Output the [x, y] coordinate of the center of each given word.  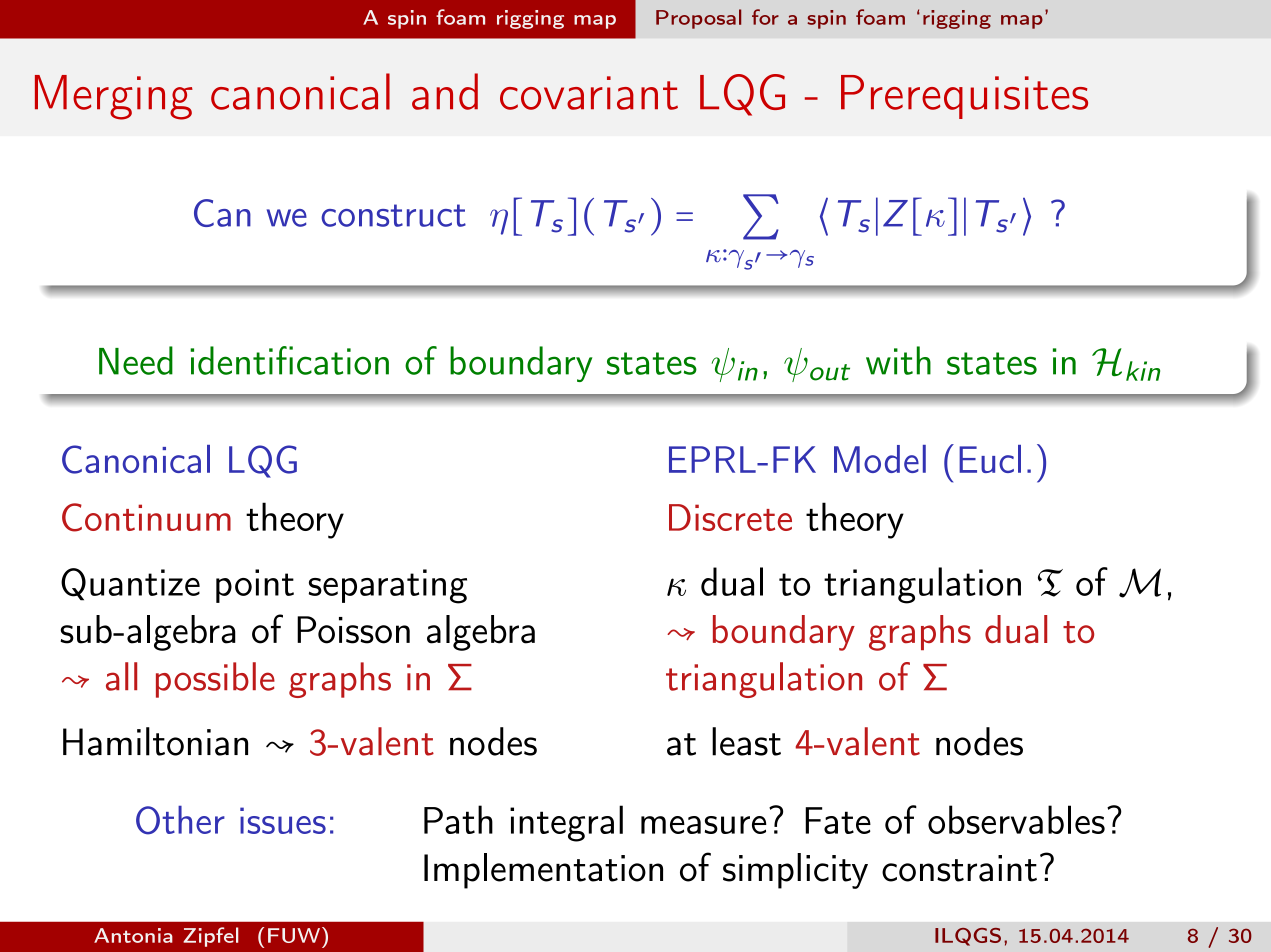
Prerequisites [964, 97]
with [898, 360]
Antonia [133, 935]
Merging [114, 97]
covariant [589, 93]
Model [880, 459]
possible [215, 680]
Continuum [146, 517]
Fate [838, 820]
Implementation [543, 871]
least [746, 741]
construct [393, 215]
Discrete [730, 517]
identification [289, 360]
